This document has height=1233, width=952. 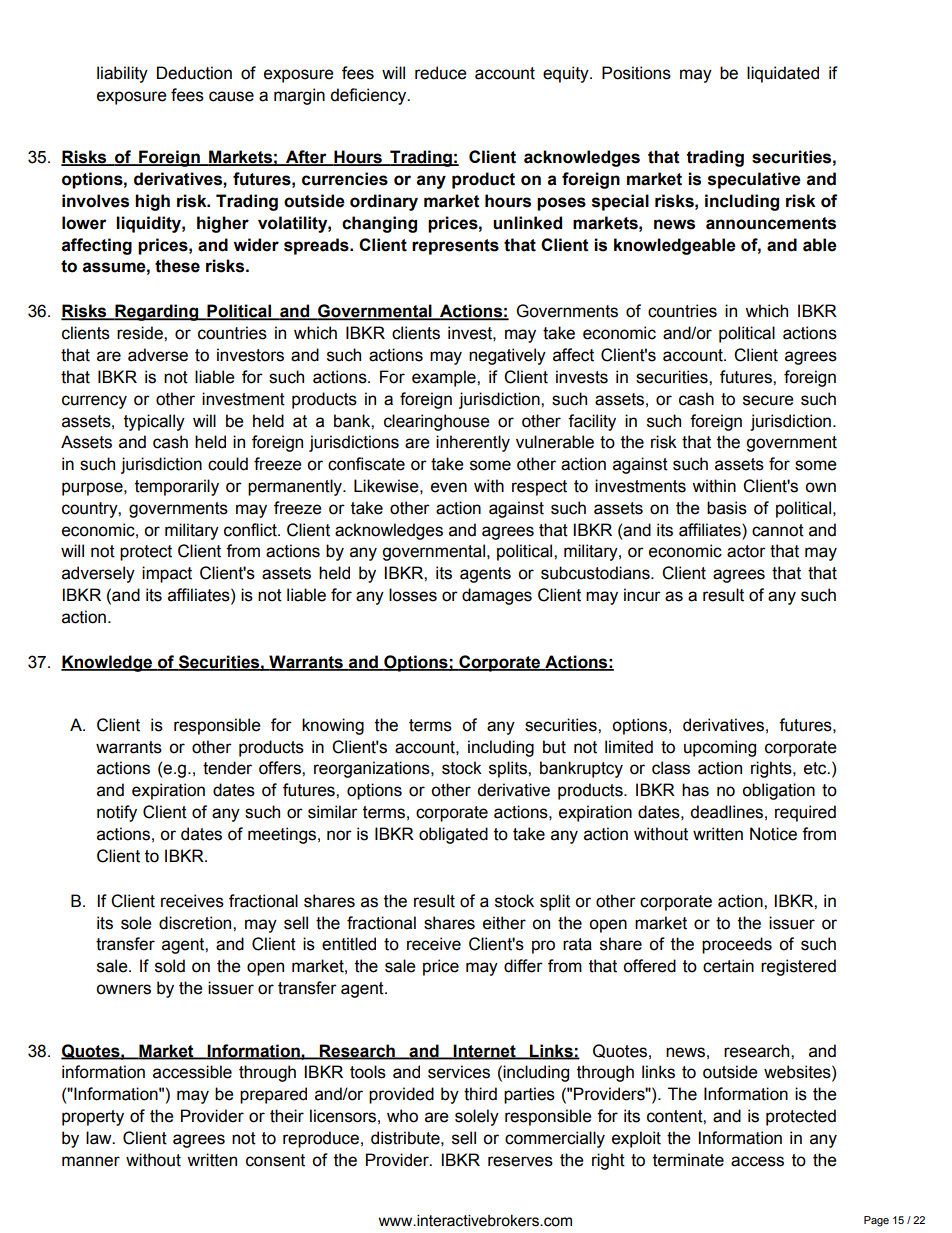 What do you see at coordinates (520, 1161) in the document?
I see `reserves` at bounding box center [520, 1161].
